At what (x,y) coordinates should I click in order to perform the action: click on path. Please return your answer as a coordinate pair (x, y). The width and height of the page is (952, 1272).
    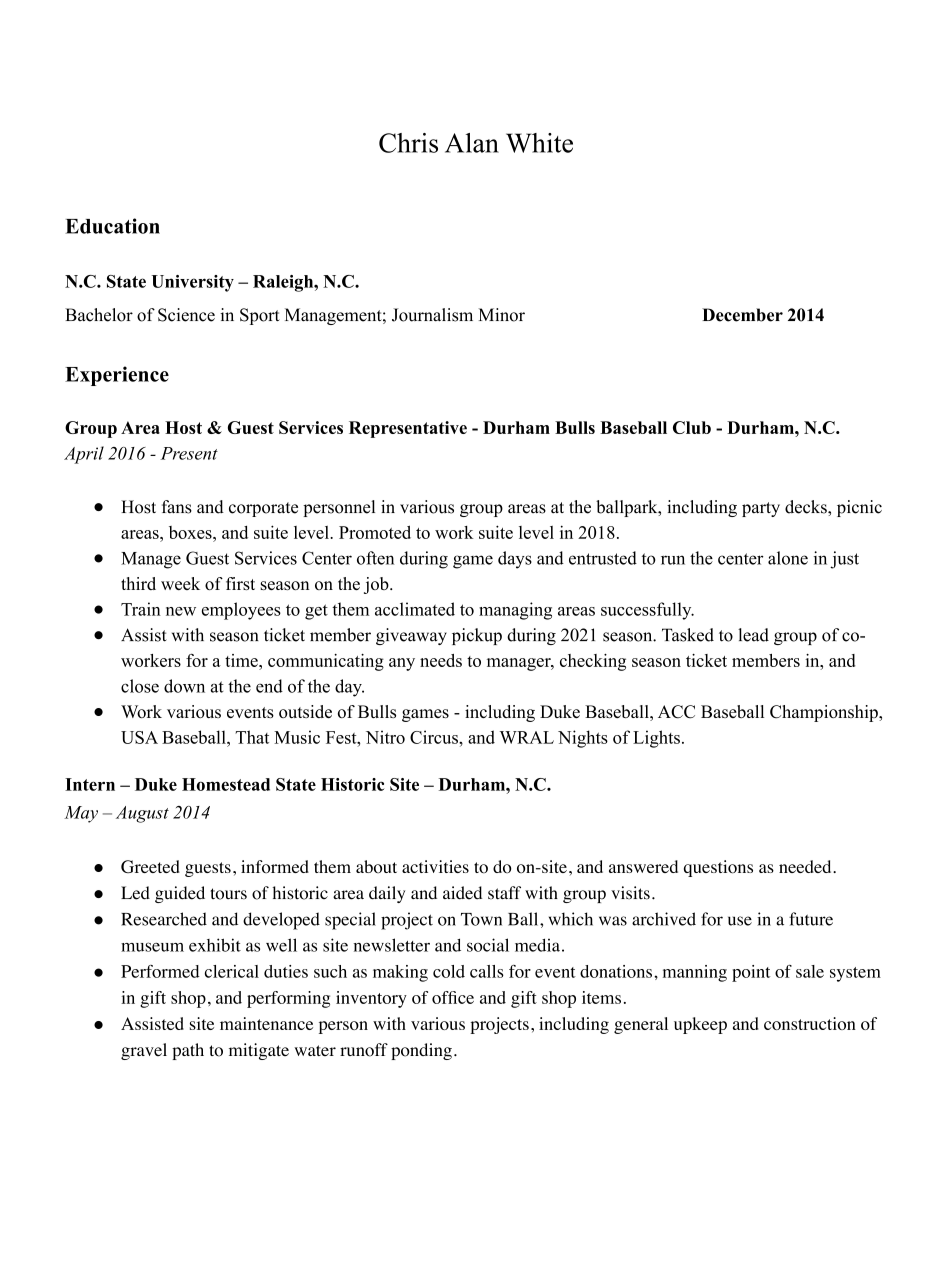
    Looking at the image, I should click on (188, 1051).
